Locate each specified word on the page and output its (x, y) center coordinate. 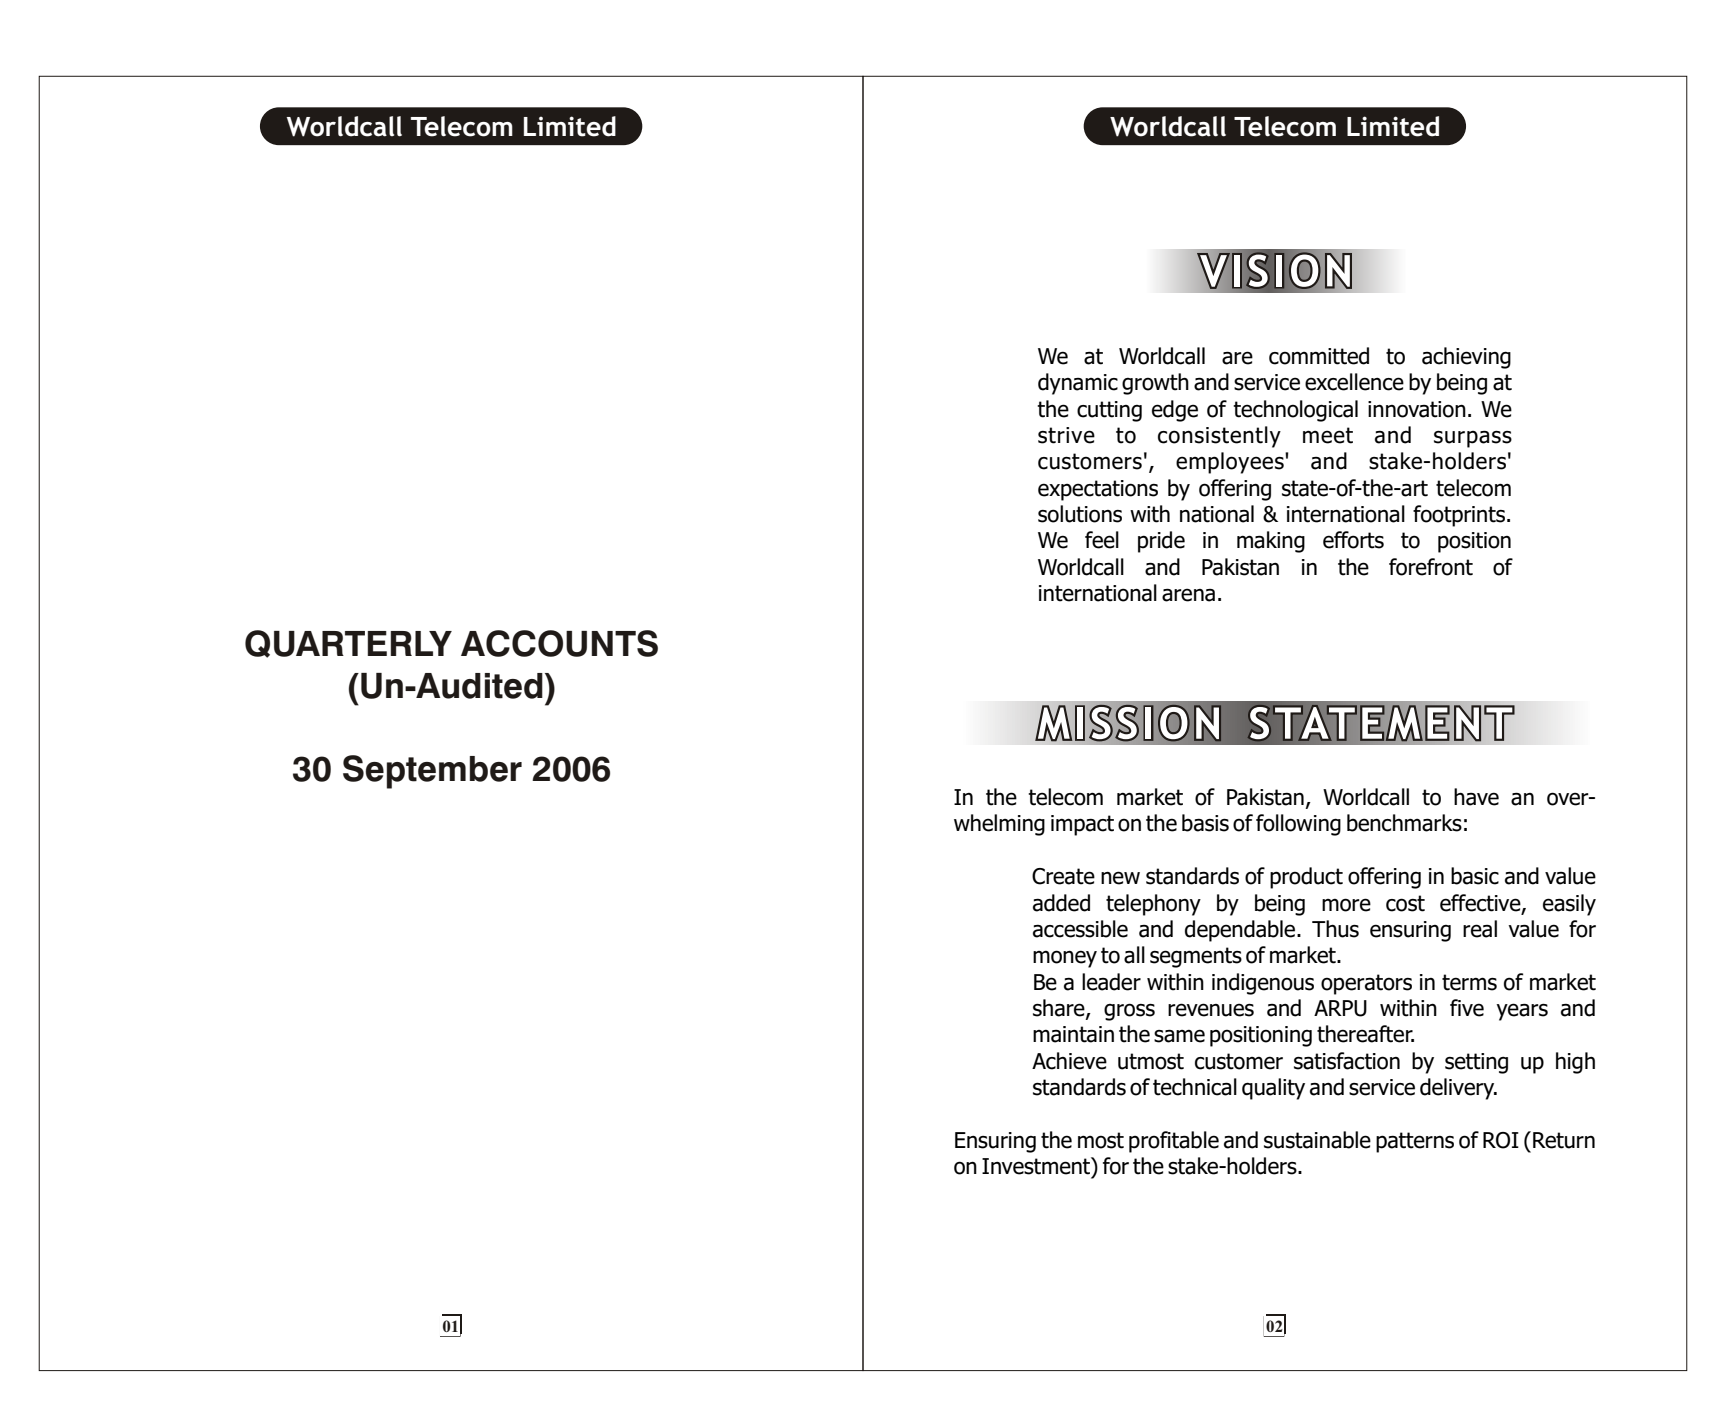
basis (1205, 823)
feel (1102, 540)
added (1061, 903)
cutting (1109, 411)
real (1480, 929)
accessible (1080, 929)
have (1476, 797)
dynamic (1078, 384)
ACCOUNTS (559, 643)
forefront (1431, 567)
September (432, 772)
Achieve (1069, 1061)
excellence (1354, 382)
